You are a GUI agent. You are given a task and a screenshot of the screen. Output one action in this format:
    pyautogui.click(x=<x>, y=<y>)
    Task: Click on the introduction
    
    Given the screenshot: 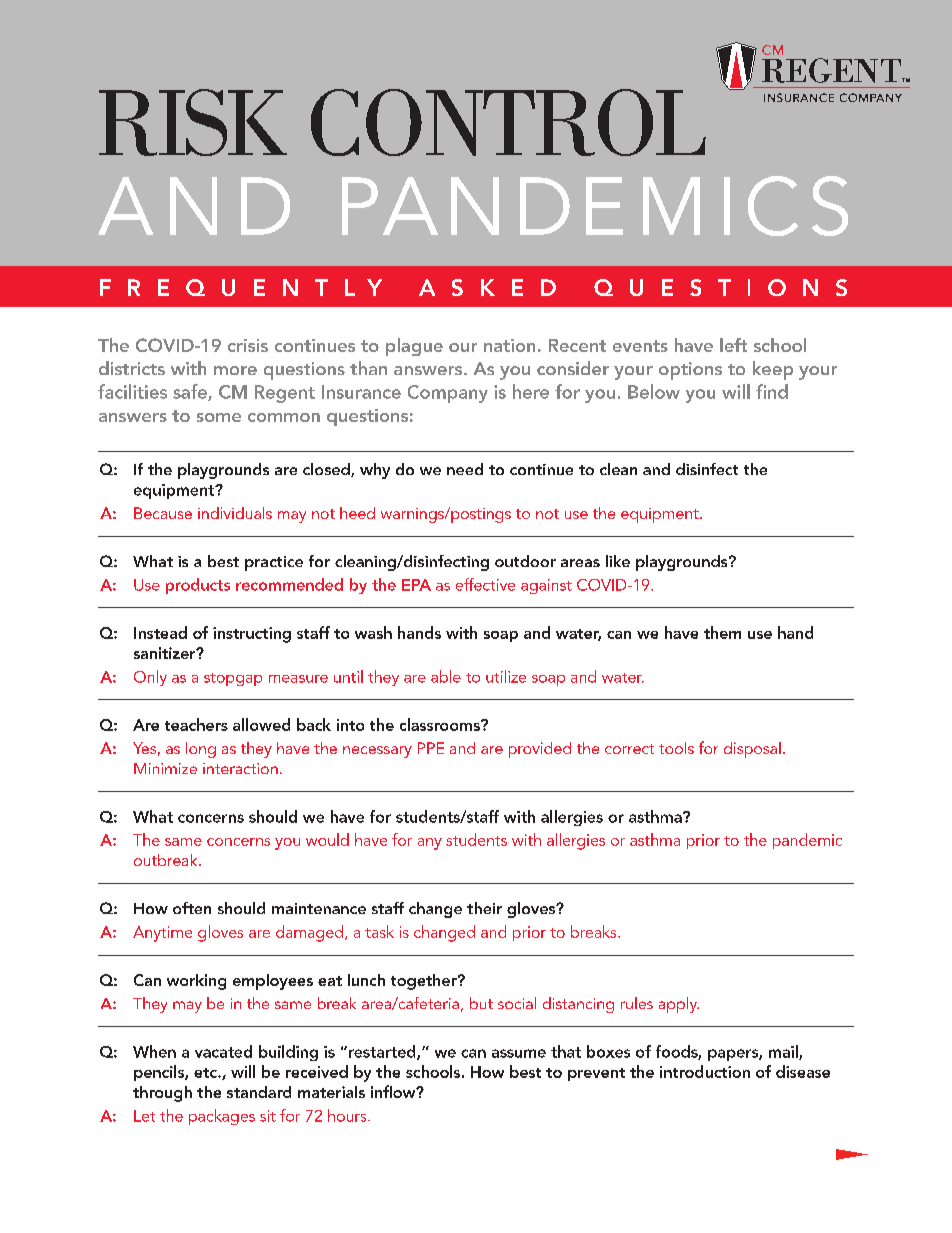 What is the action you would take?
    pyautogui.click(x=705, y=1071)
